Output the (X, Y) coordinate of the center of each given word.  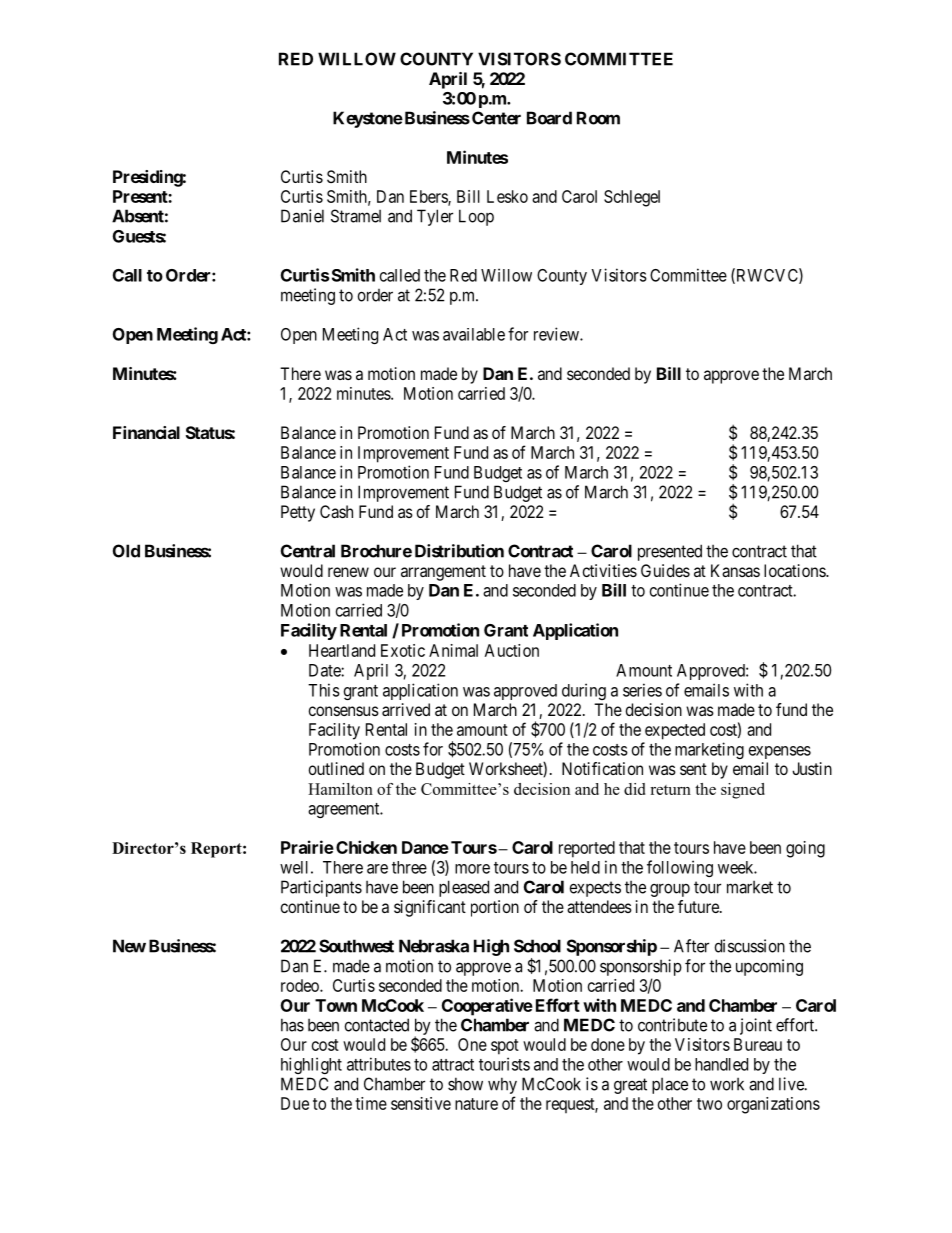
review (557, 334)
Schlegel (632, 198)
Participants (321, 888)
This (324, 690)
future (699, 906)
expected (675, 731)
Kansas (735, 570)
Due (295, 1103)
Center (496, 118)
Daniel (302, 216)
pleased (464, 888)
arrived (406, 709)
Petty (298, 513)
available (474, 334)
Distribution (459, 551)
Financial (146, 432)
